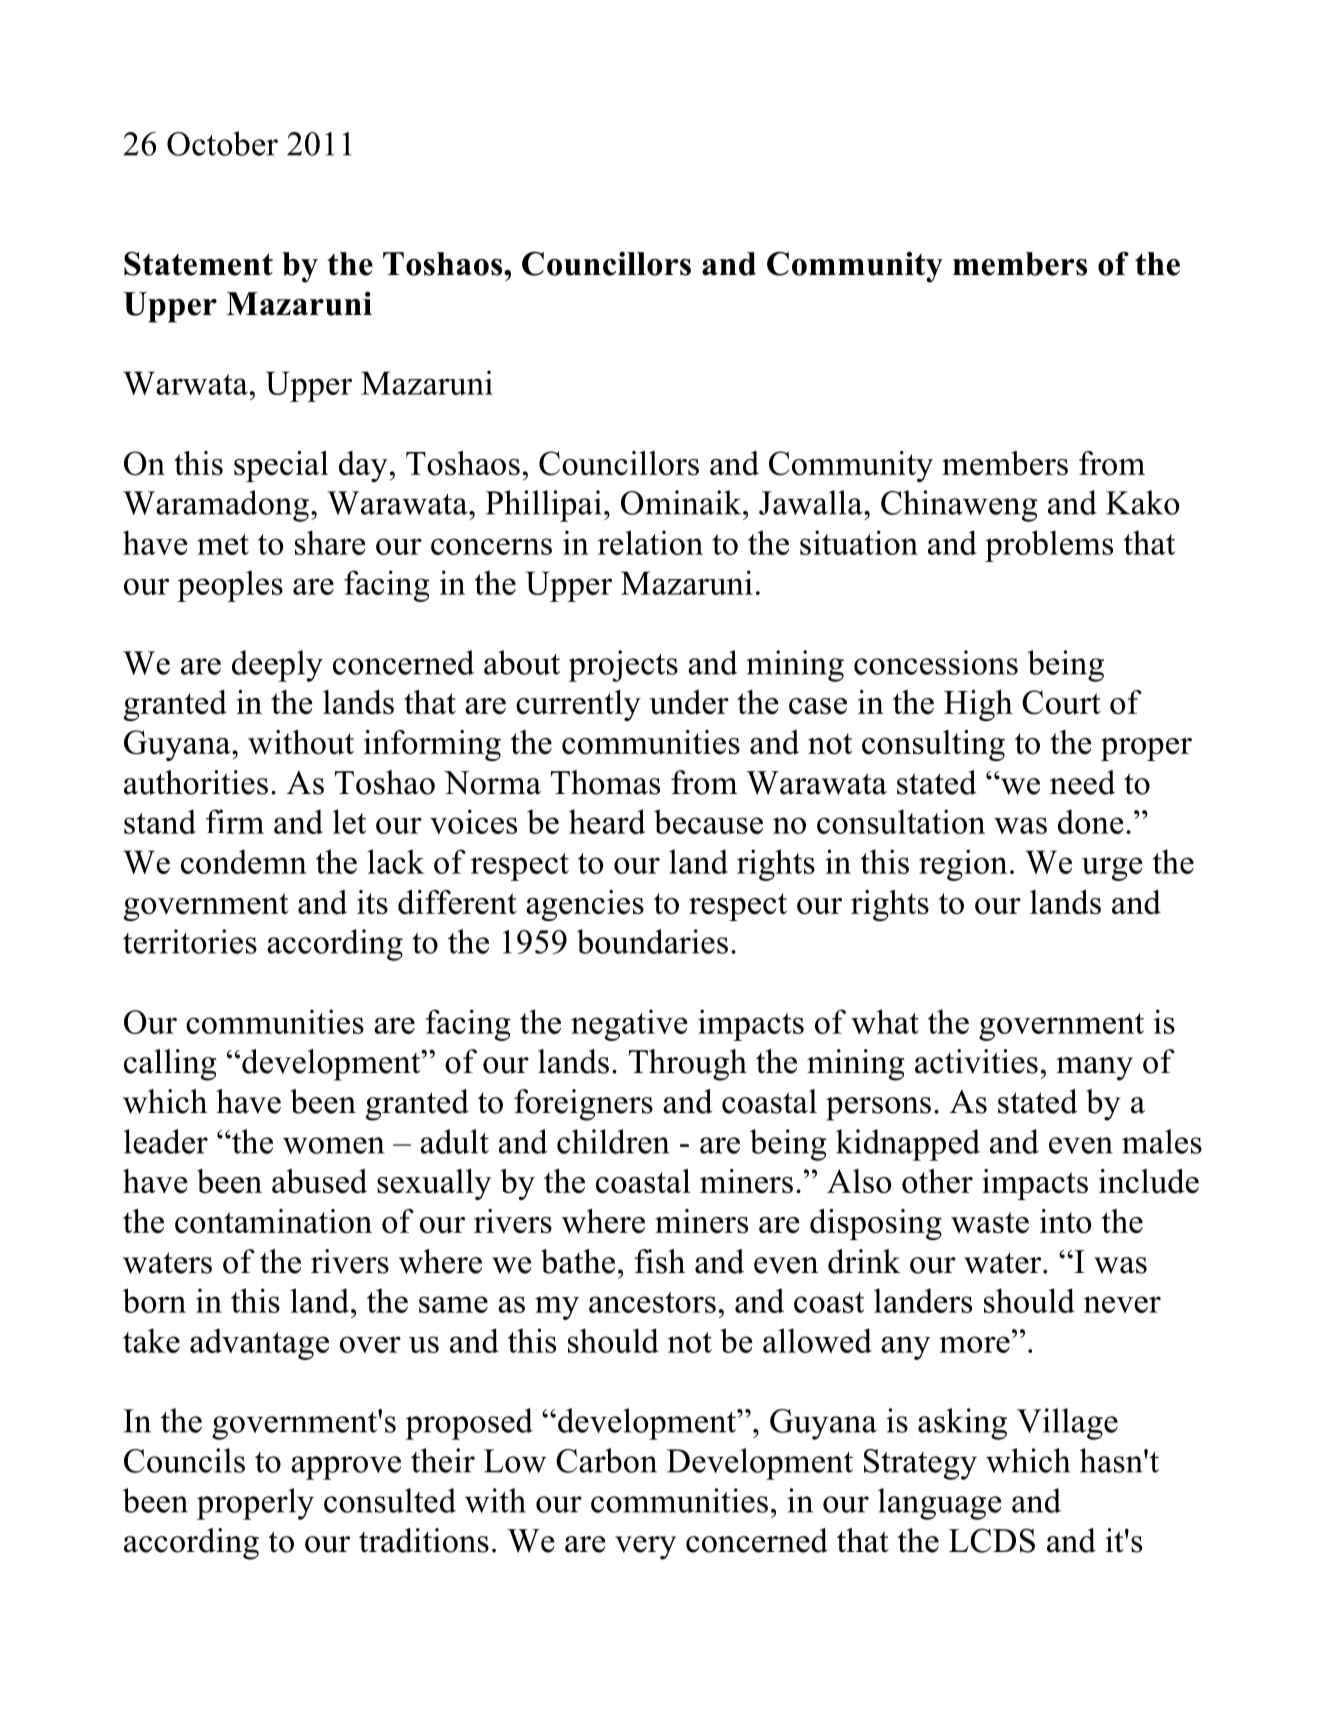  I want to click on approve, so click(346, 1468).
